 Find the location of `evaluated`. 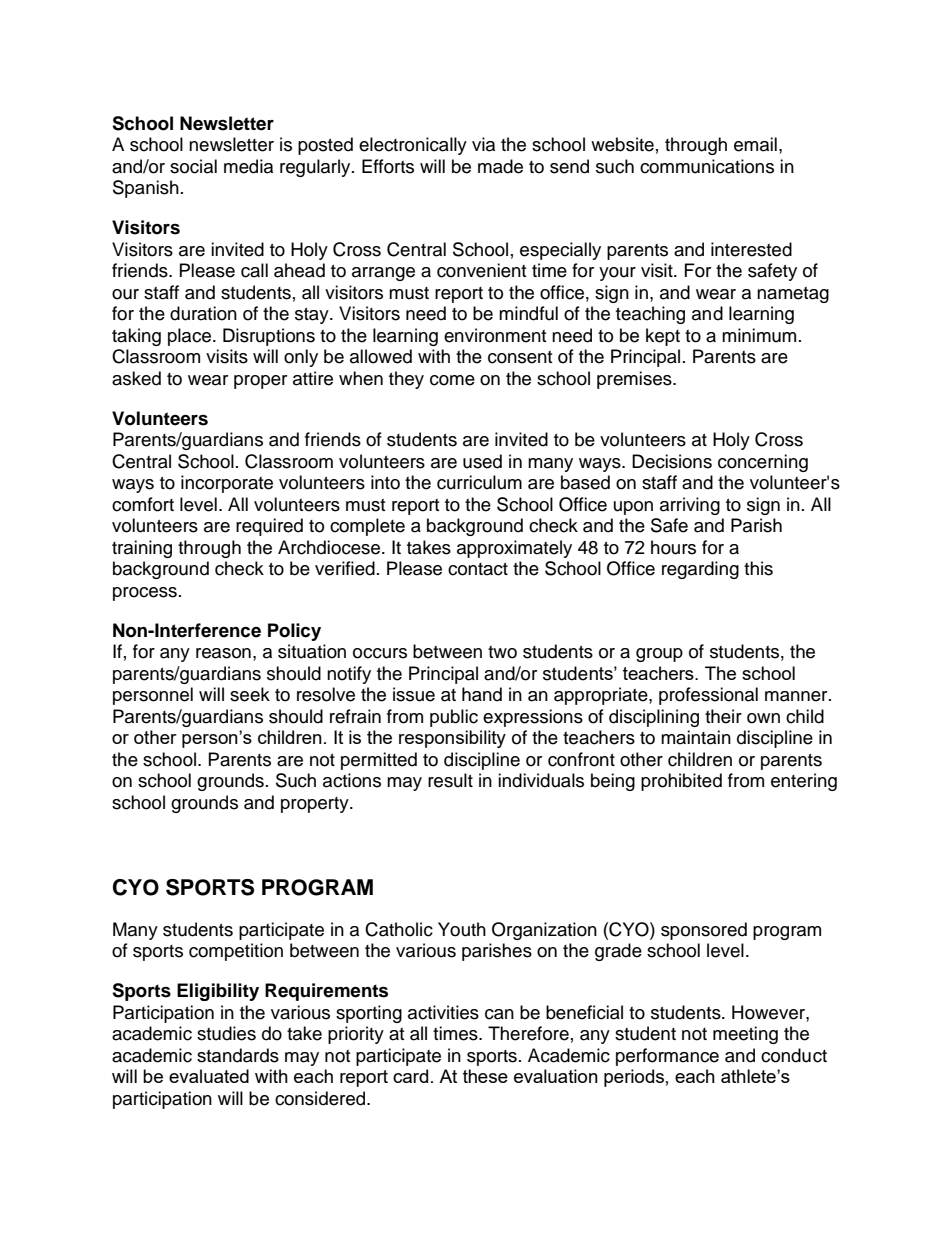

evaluated is located at coordinates (209, 1076).
